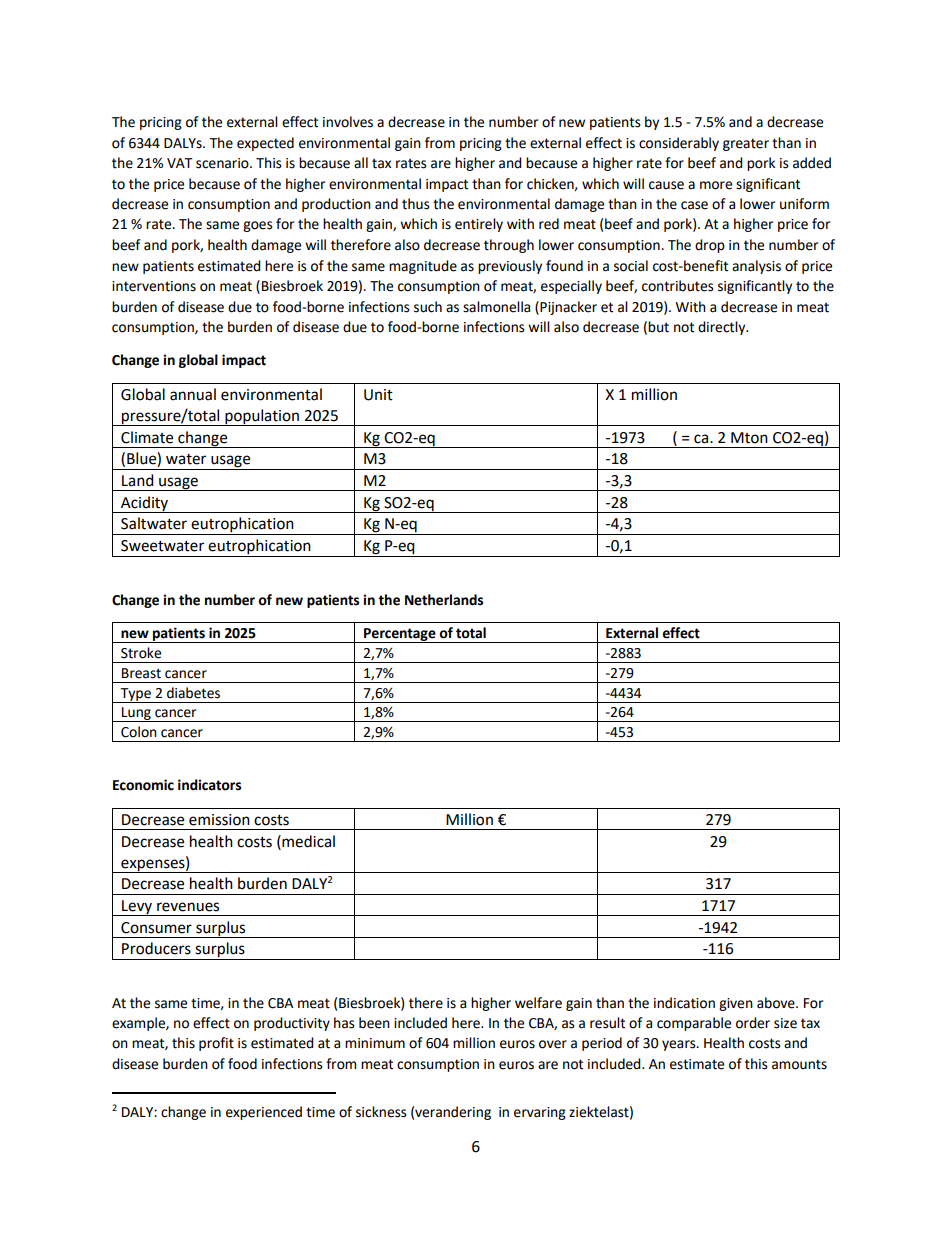  Describe the element at coordinates (193, 394) in the image. I see `annual` at that location.
